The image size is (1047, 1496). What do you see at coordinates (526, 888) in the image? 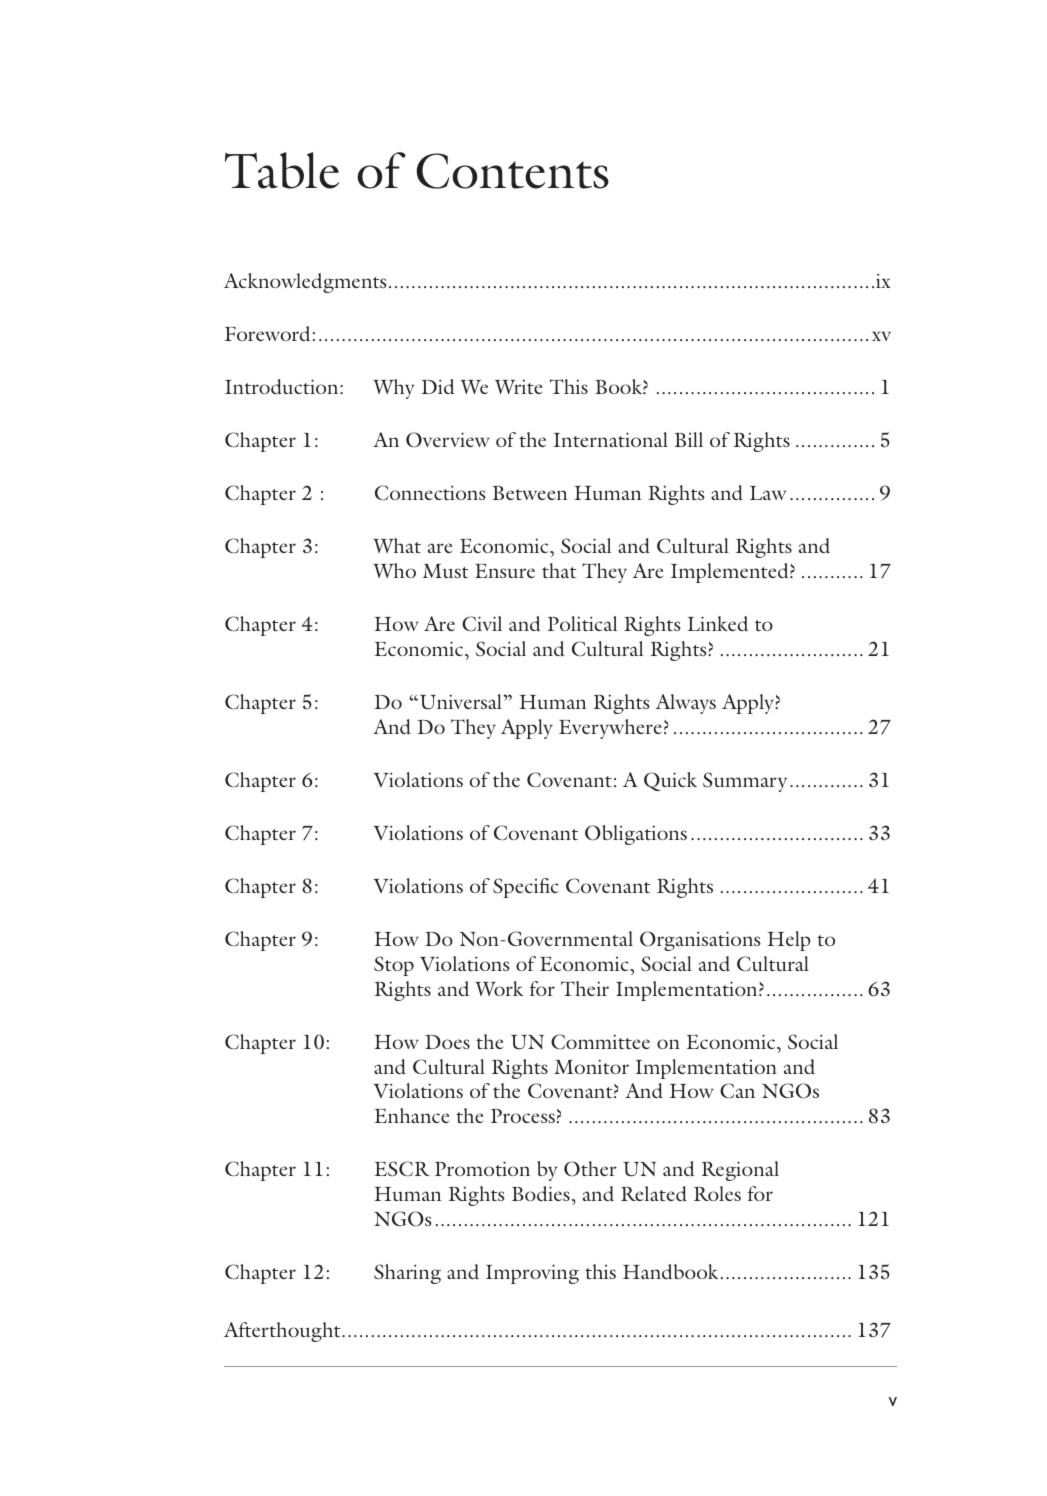
I see `Specific` at bounding box center [526, 888].
